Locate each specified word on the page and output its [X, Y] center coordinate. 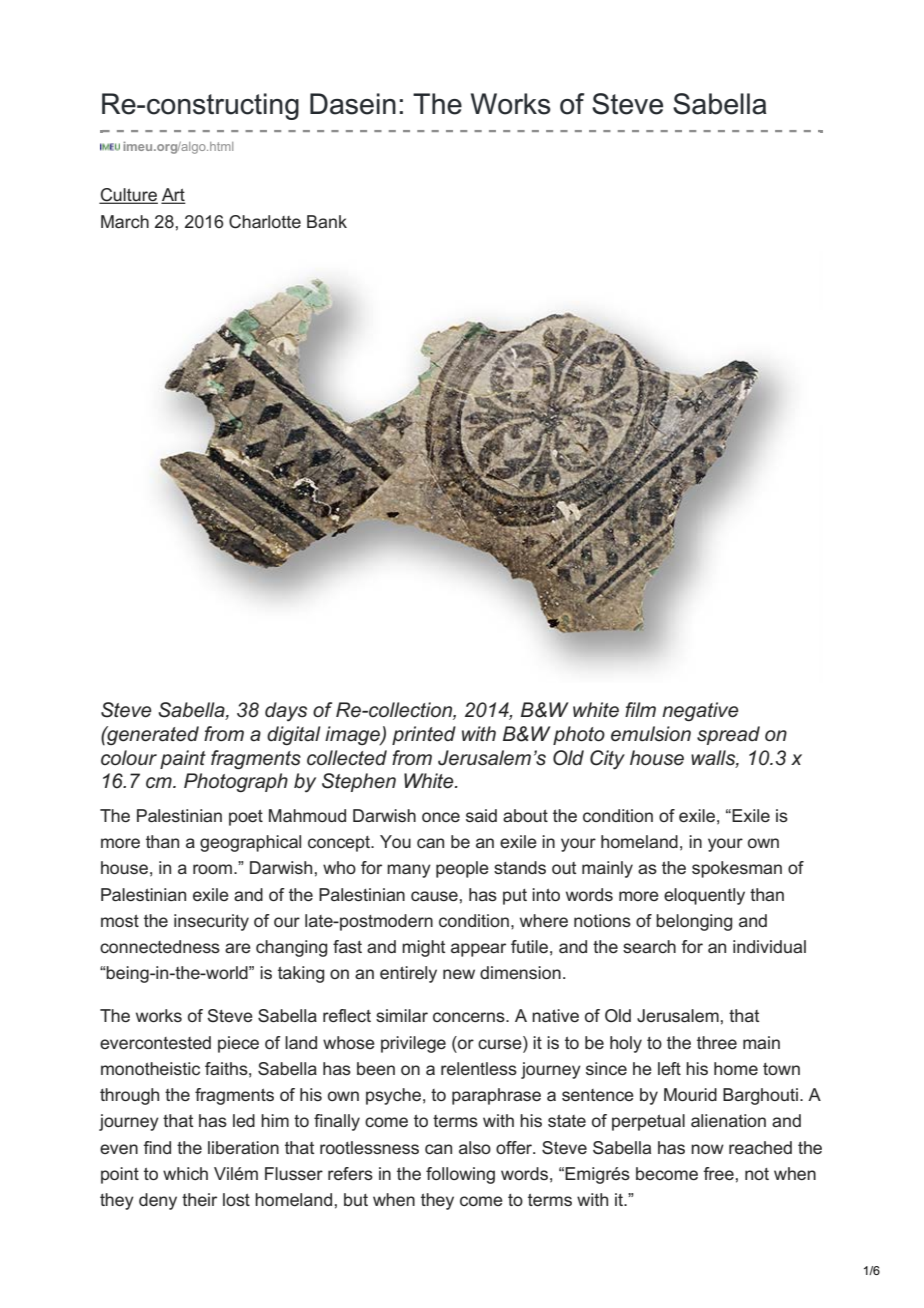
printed [424, 735]
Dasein [353, 104]
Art [173, 196]
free [718, 1173]
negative [700, 711]
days [286, 712]
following [460, 1175]
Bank [327, 221]
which [185, 1173]
